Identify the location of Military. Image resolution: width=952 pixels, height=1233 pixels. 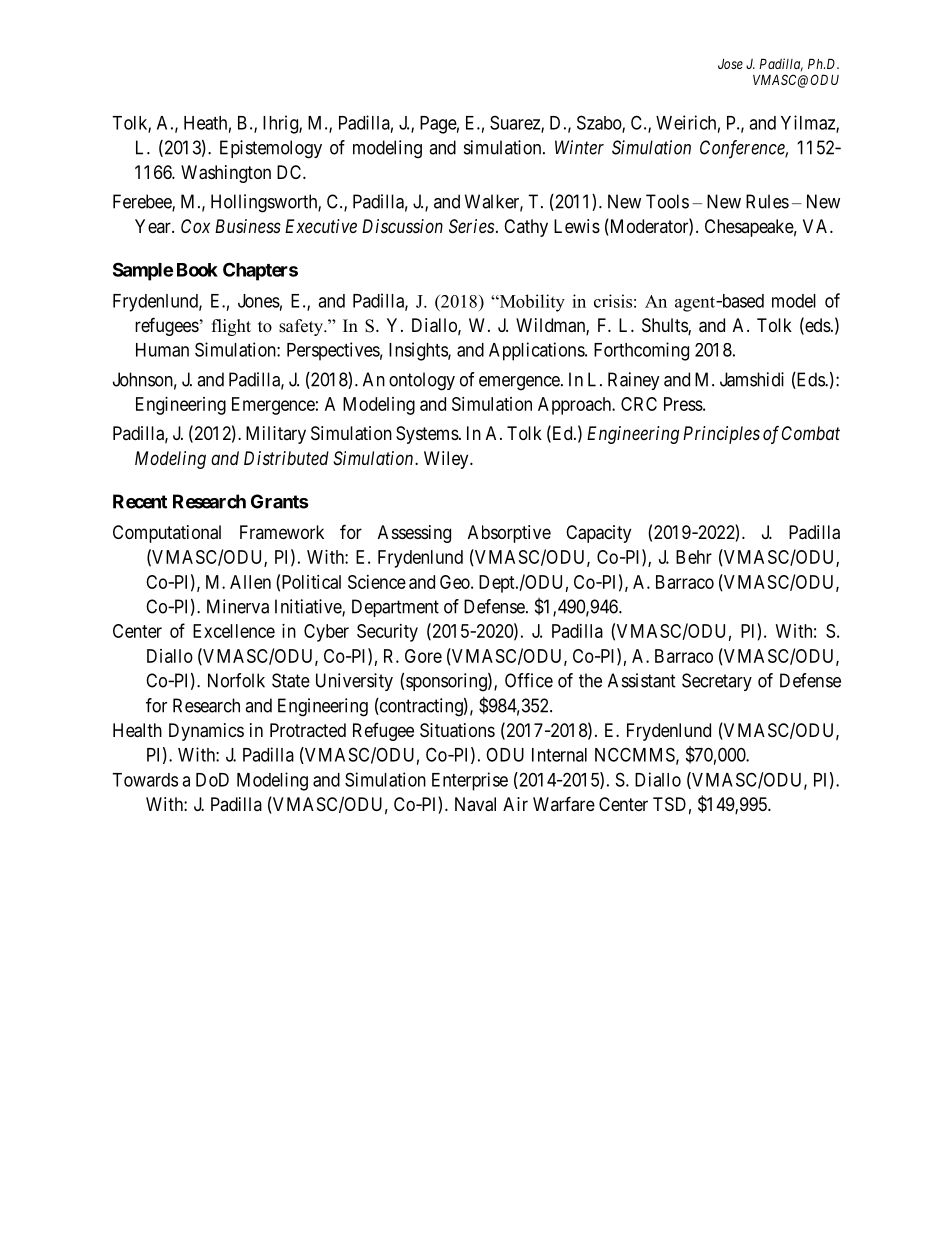
(276, 435).
